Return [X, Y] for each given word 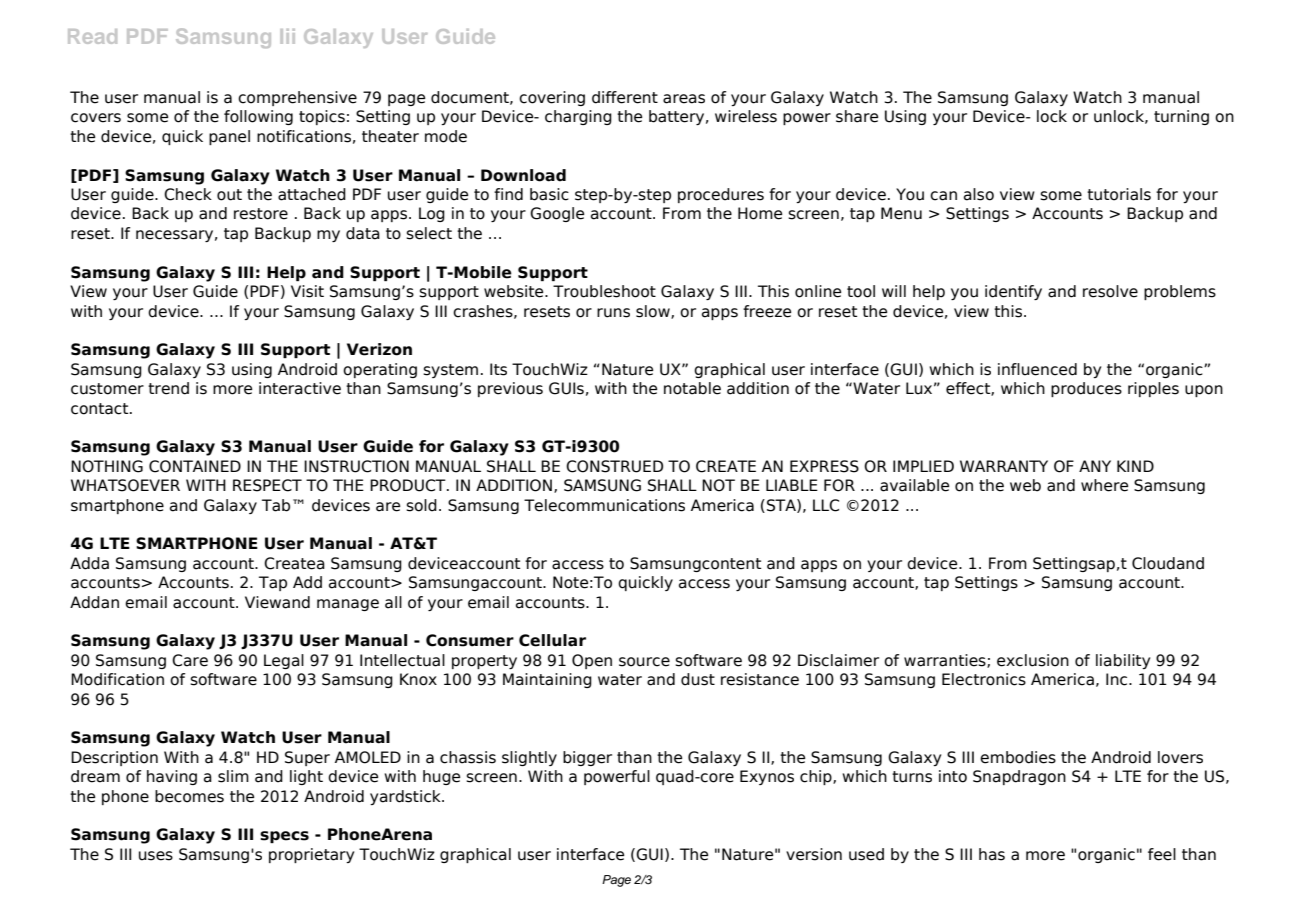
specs [284, 837]
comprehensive [297, 98]
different [625, 97]
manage [348, 605]
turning [1181, 117]
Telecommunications [604, 505]
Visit [307, 291]
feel [1162, 854]
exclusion [1033, 660]
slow [654, 312]
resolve [1110, 291]
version [814, 854]
